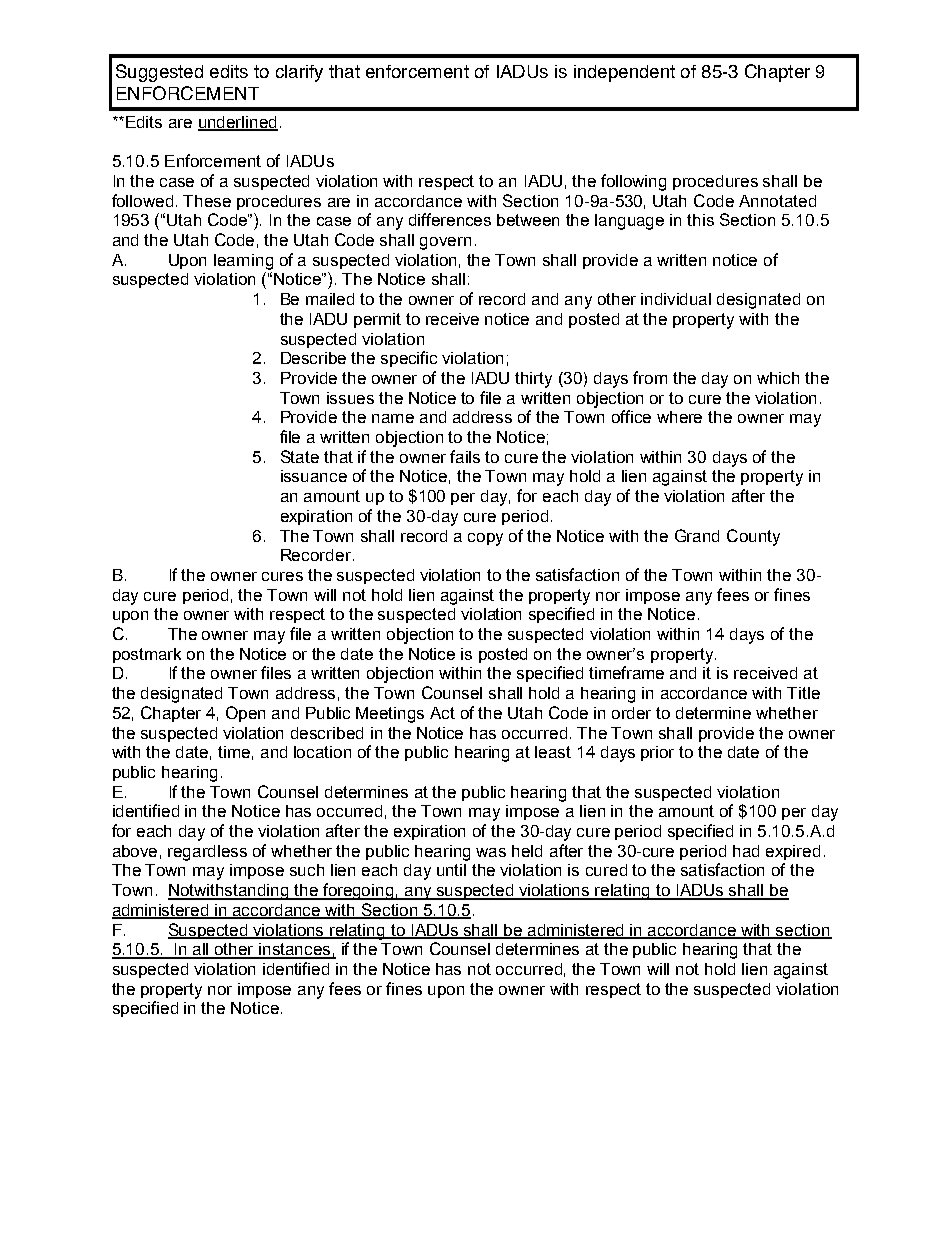 This page has width=952, height=1233. I want to click on underlined, so click(238, 123).
